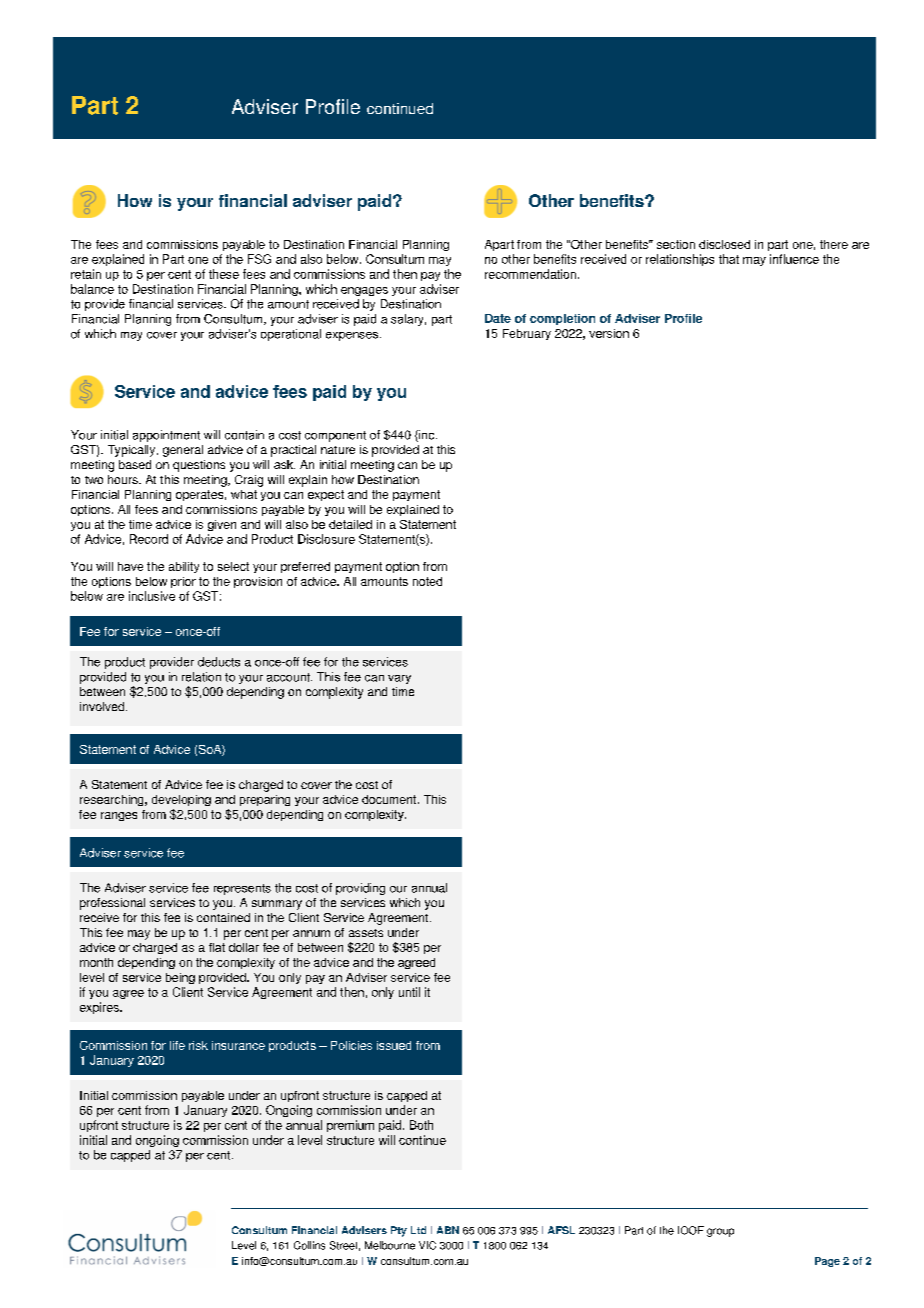 The width and height of the screenshot is (924, 1308). Describe the element at coordinates (530, 274) in the screenshot. I see `recommendation` at that location.
